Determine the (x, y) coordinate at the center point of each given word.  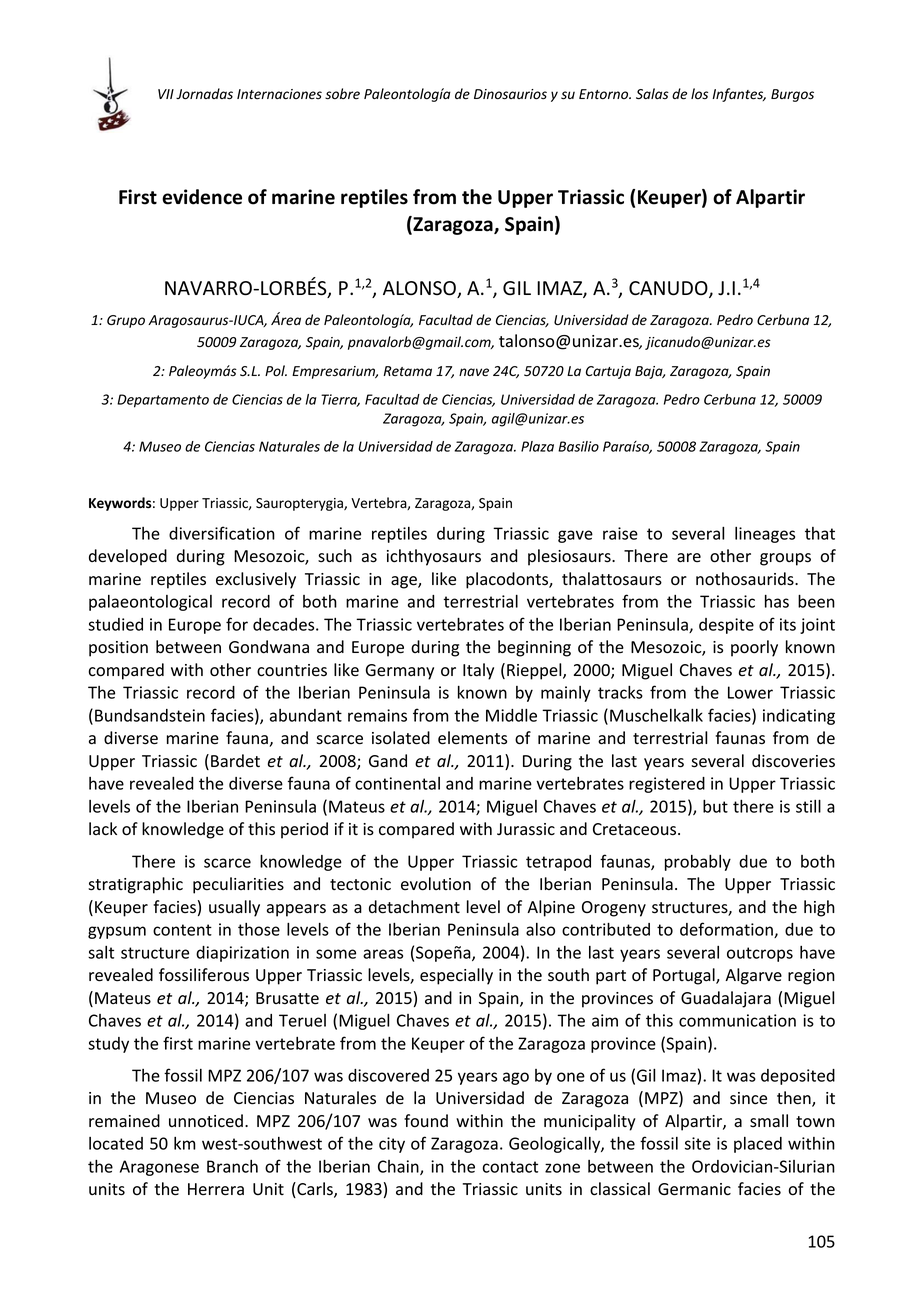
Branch (232, 1166)
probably (698, 863)
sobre (342, 94)
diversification (222, 533)
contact (510, 1167)
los (699, 94)
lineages (765, 535)
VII (166, 94)
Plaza (537, 446)
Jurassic (526, 829)
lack (103, 829)
